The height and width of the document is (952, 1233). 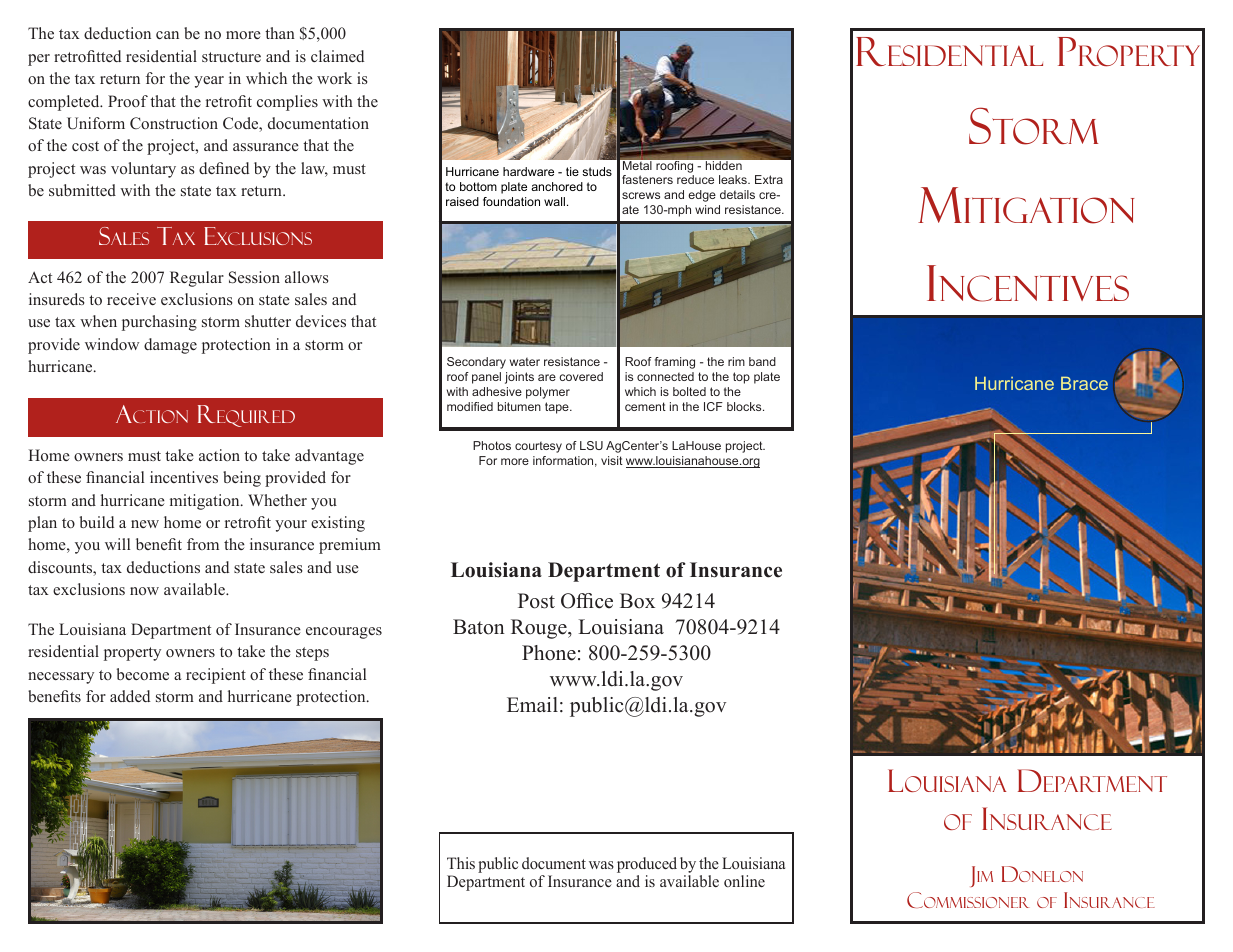 What do you see at coordinates (769, 179) in the document?
I see `Extra` at bounding box center [769, 179].
